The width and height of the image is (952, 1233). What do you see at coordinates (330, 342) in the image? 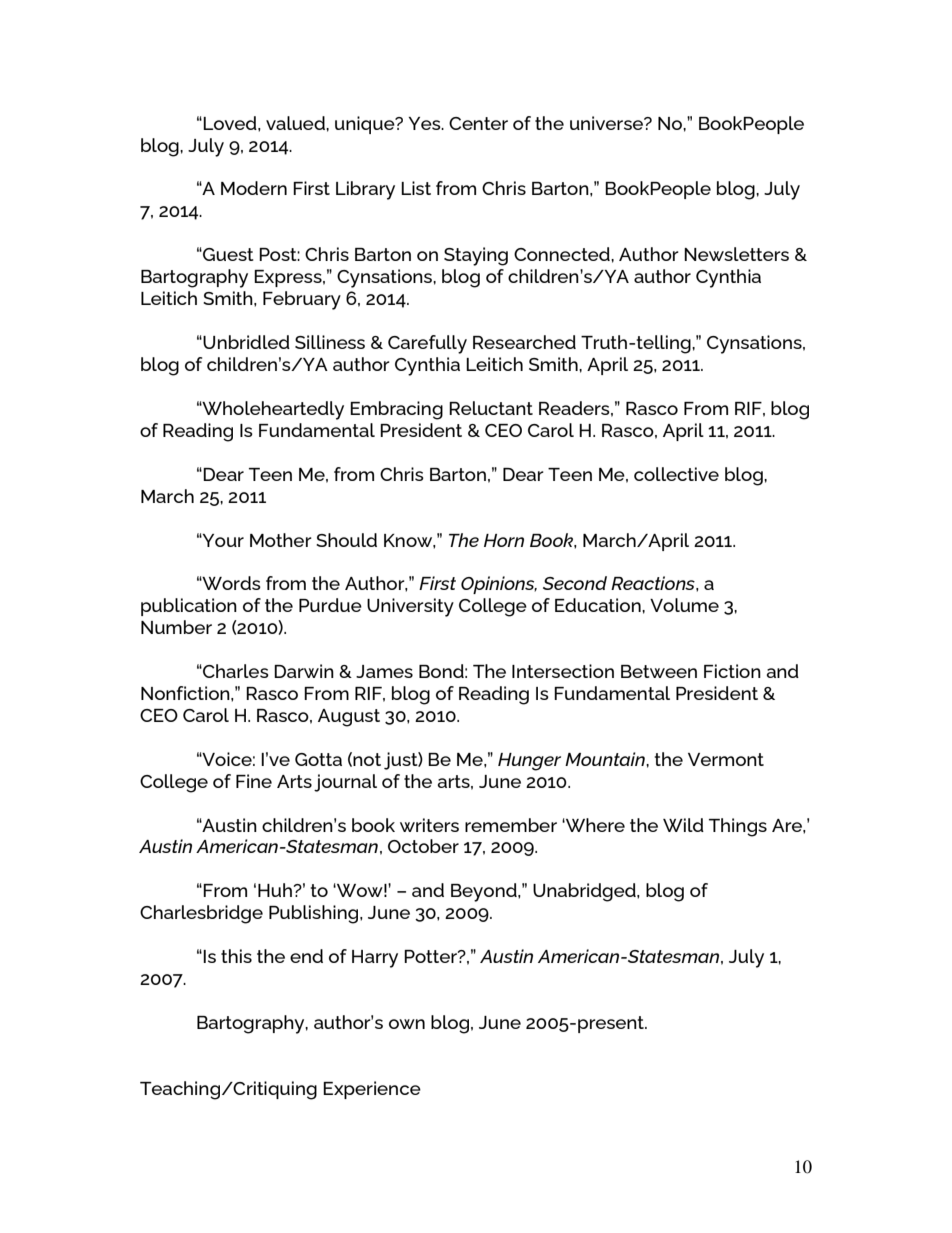
I see `Silliness` at bounding box center [330, 342].
